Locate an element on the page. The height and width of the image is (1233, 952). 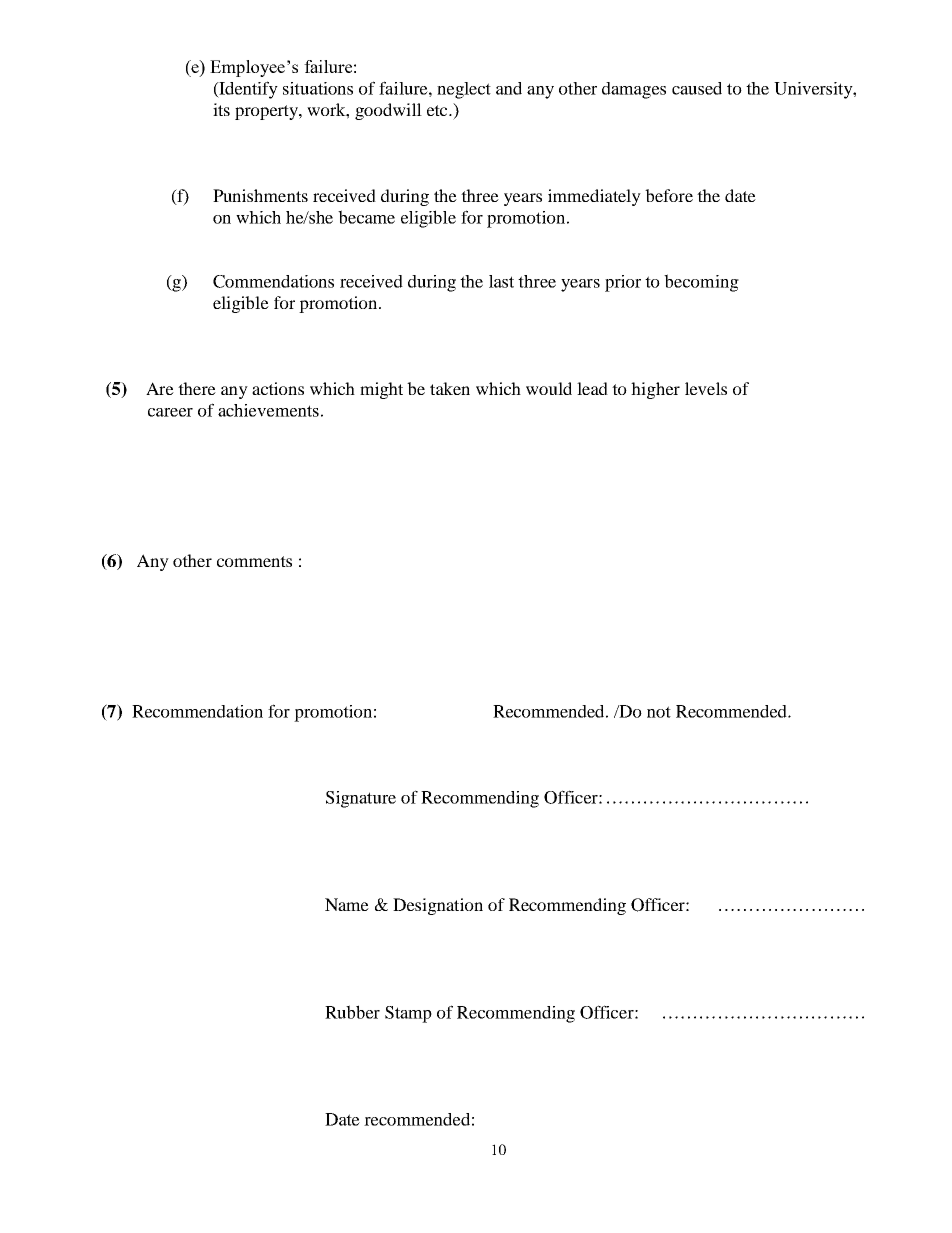
its is located at coordinates (221, 109).
